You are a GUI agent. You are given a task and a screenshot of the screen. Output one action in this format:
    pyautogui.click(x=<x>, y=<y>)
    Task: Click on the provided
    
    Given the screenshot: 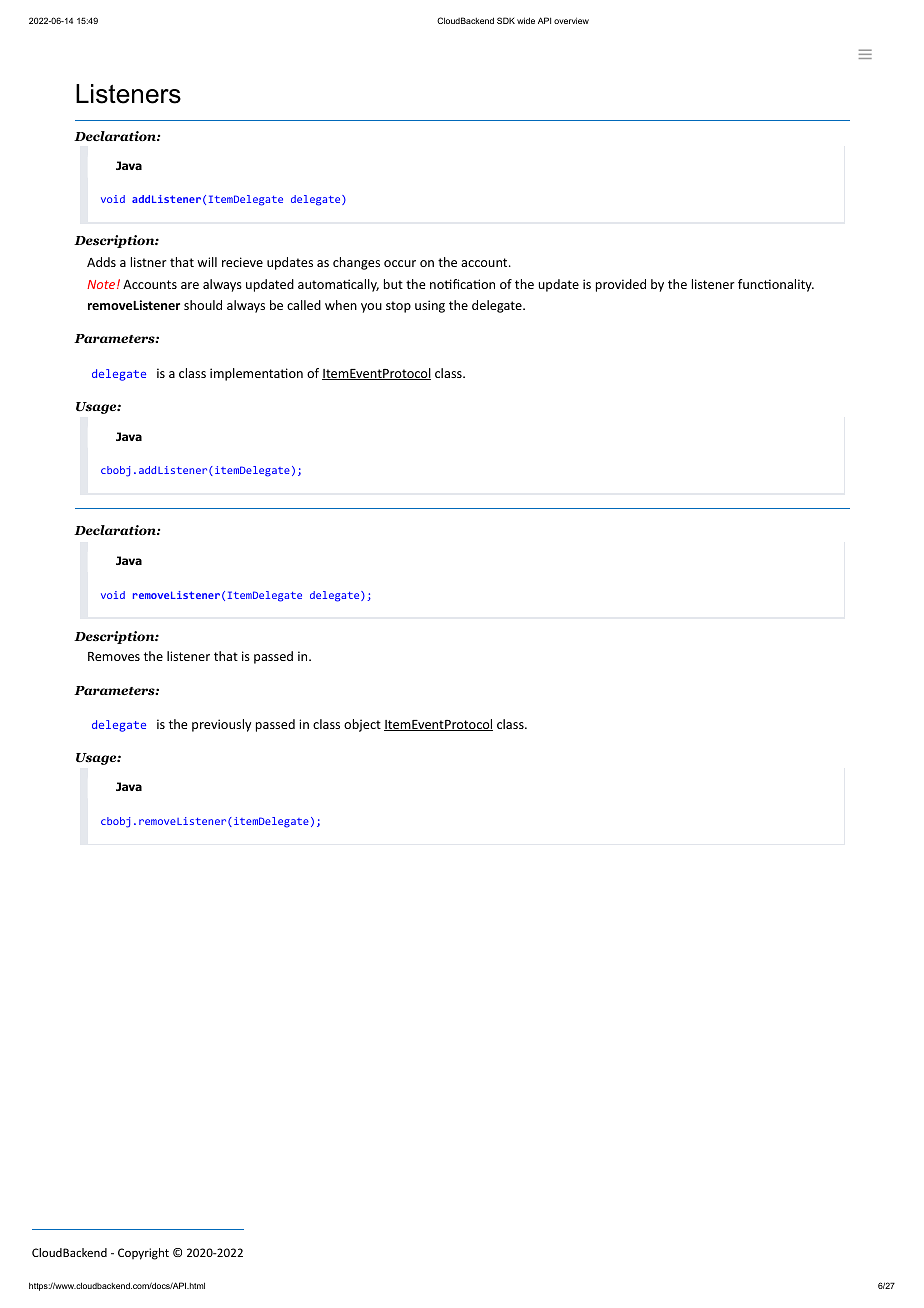 What is the action you would take?
    pyautogui.click(x=621, y=285)
